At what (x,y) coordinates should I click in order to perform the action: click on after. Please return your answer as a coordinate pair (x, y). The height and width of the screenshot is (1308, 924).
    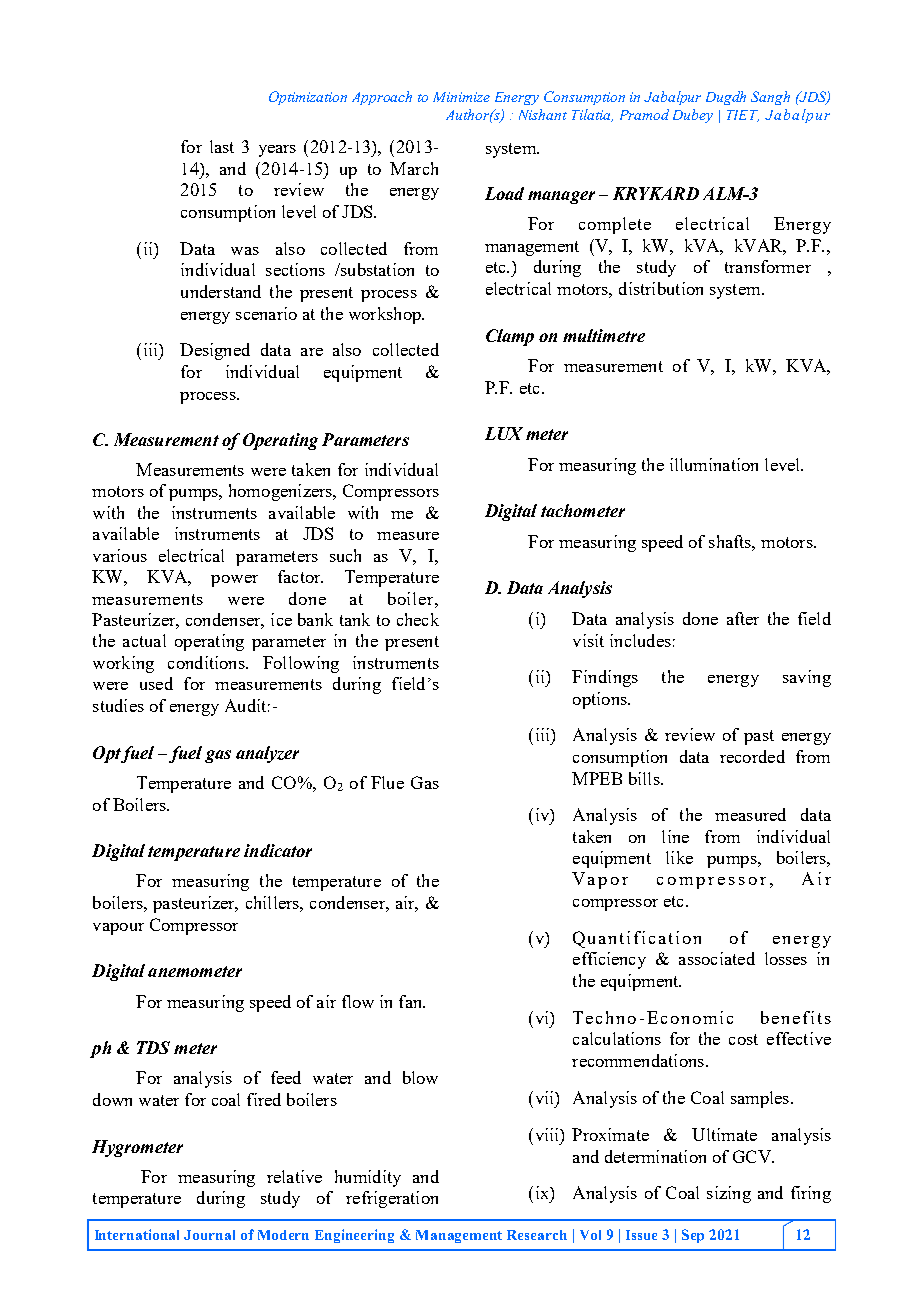
    Looking at the image, I should click on (743, 618).
